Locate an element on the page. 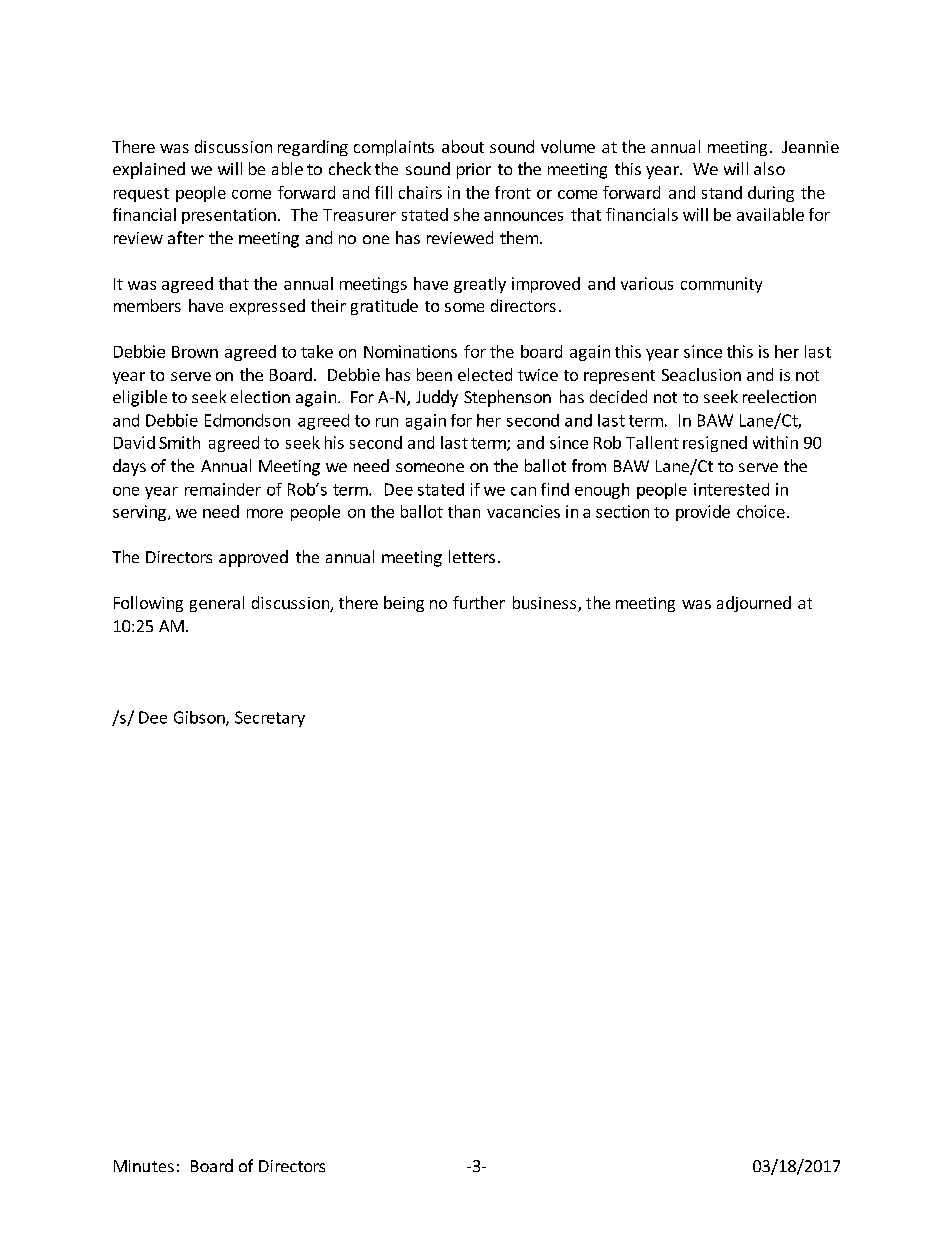 This document has height=1233, width=952. prior is located at coordinates (474, 171).
